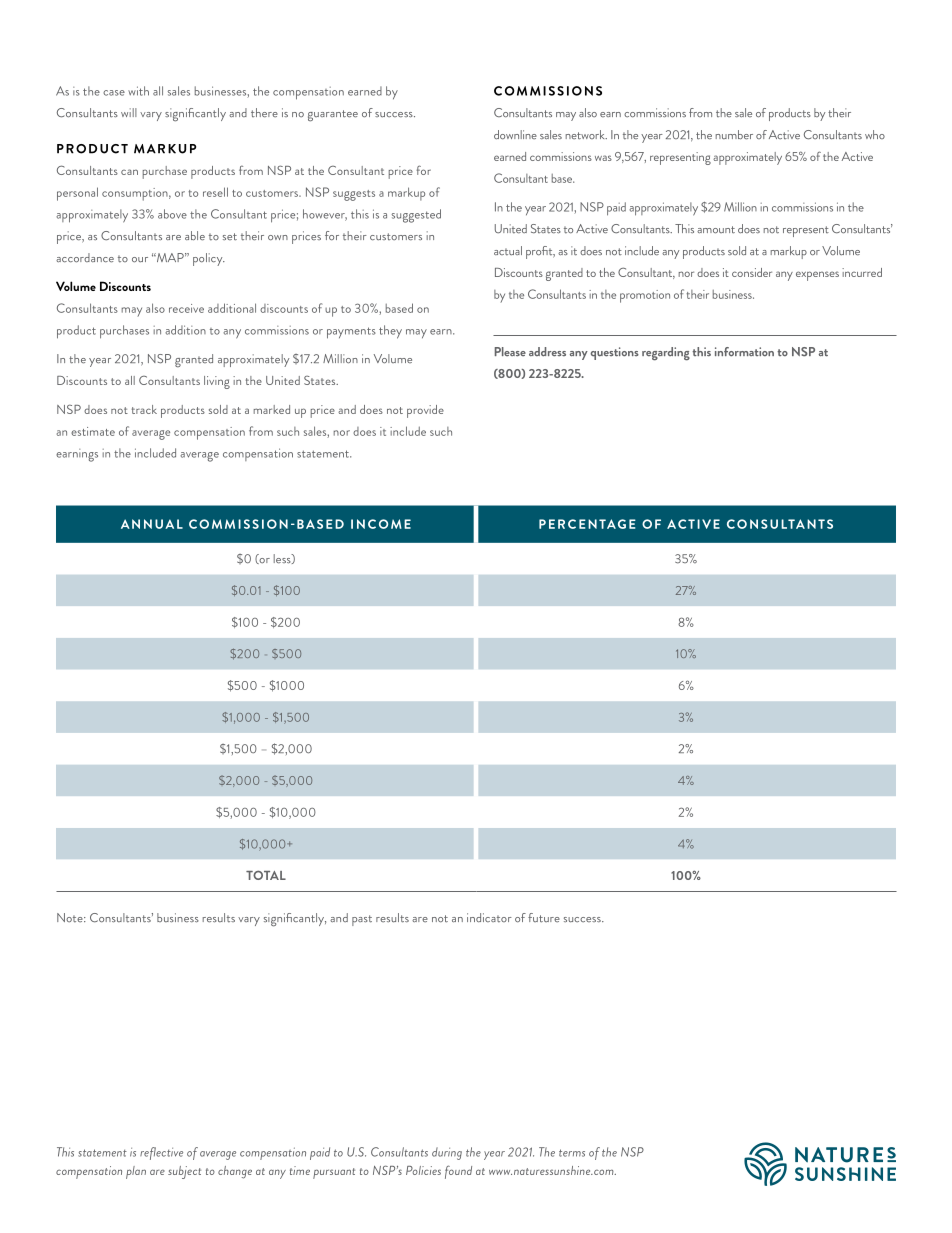 The image size is (952, 1233). What do you see at coordinates (734, 135) in the page?
I see `number` at bounding box center [734, 135].
